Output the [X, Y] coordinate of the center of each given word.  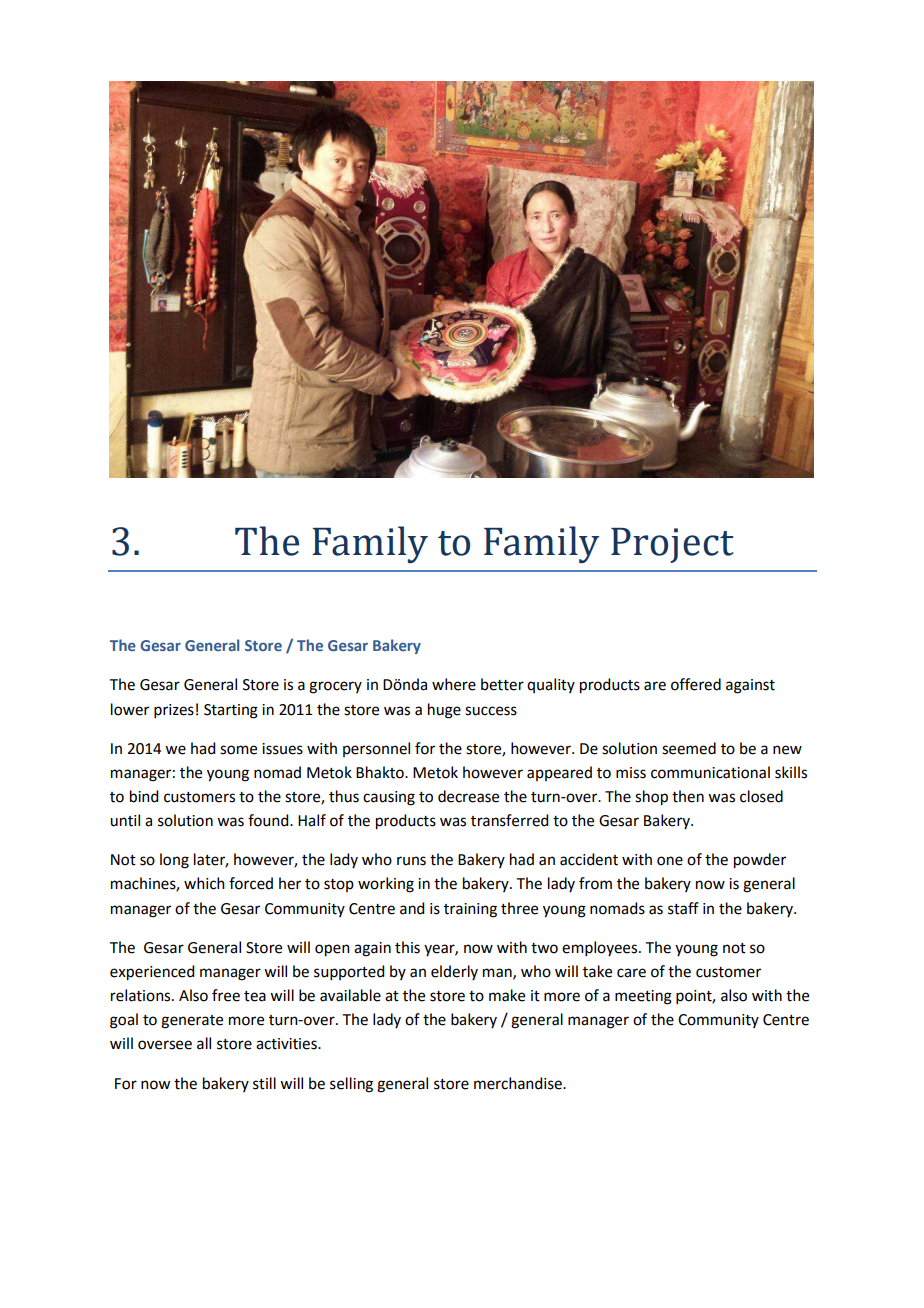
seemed [689, 748]
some [238, 750]
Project [672, 545]
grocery [335, 687]
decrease [468, 796]
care [631, 973]
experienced [152, 973]
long [174, 861]
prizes [174, 711]
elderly [454, 972]
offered [696, 684]
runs [411, 861]
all [204, 1043]
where [454, 684]
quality [551, 685]
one [670, 861]
